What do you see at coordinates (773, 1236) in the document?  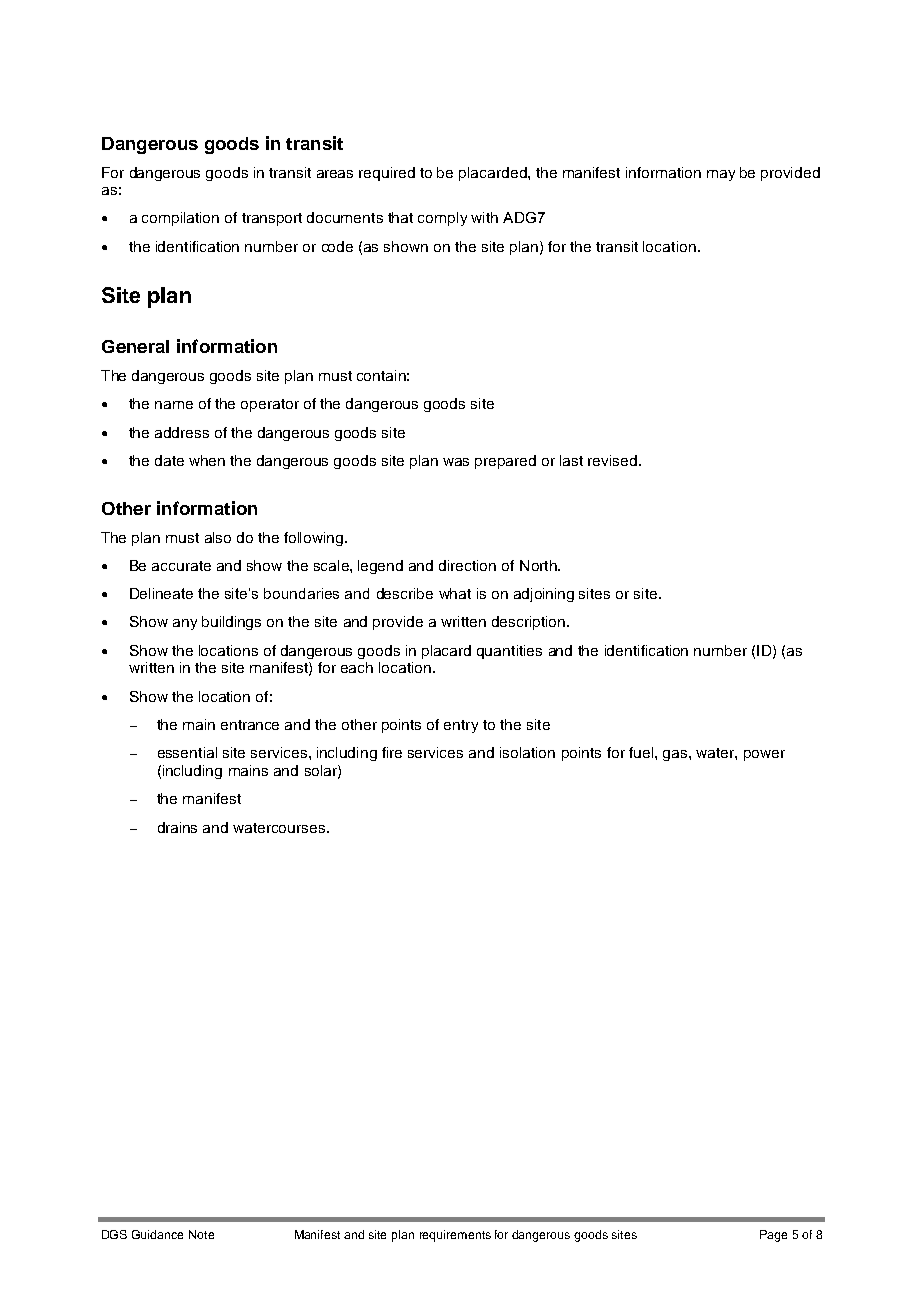 I see `Page` at bounding box center [773, 1236].
